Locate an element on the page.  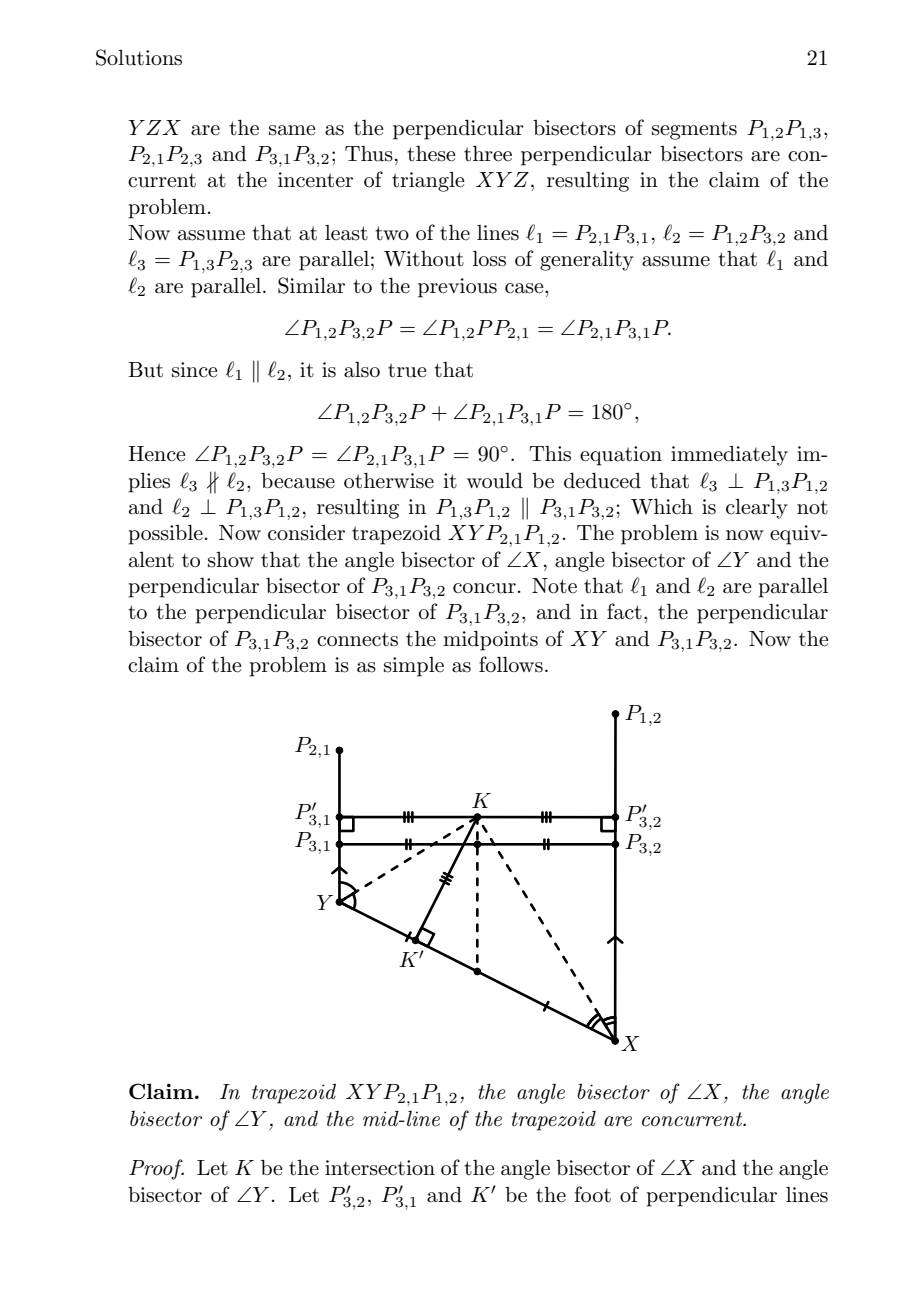
segments is located at coordinates (694, 130).
